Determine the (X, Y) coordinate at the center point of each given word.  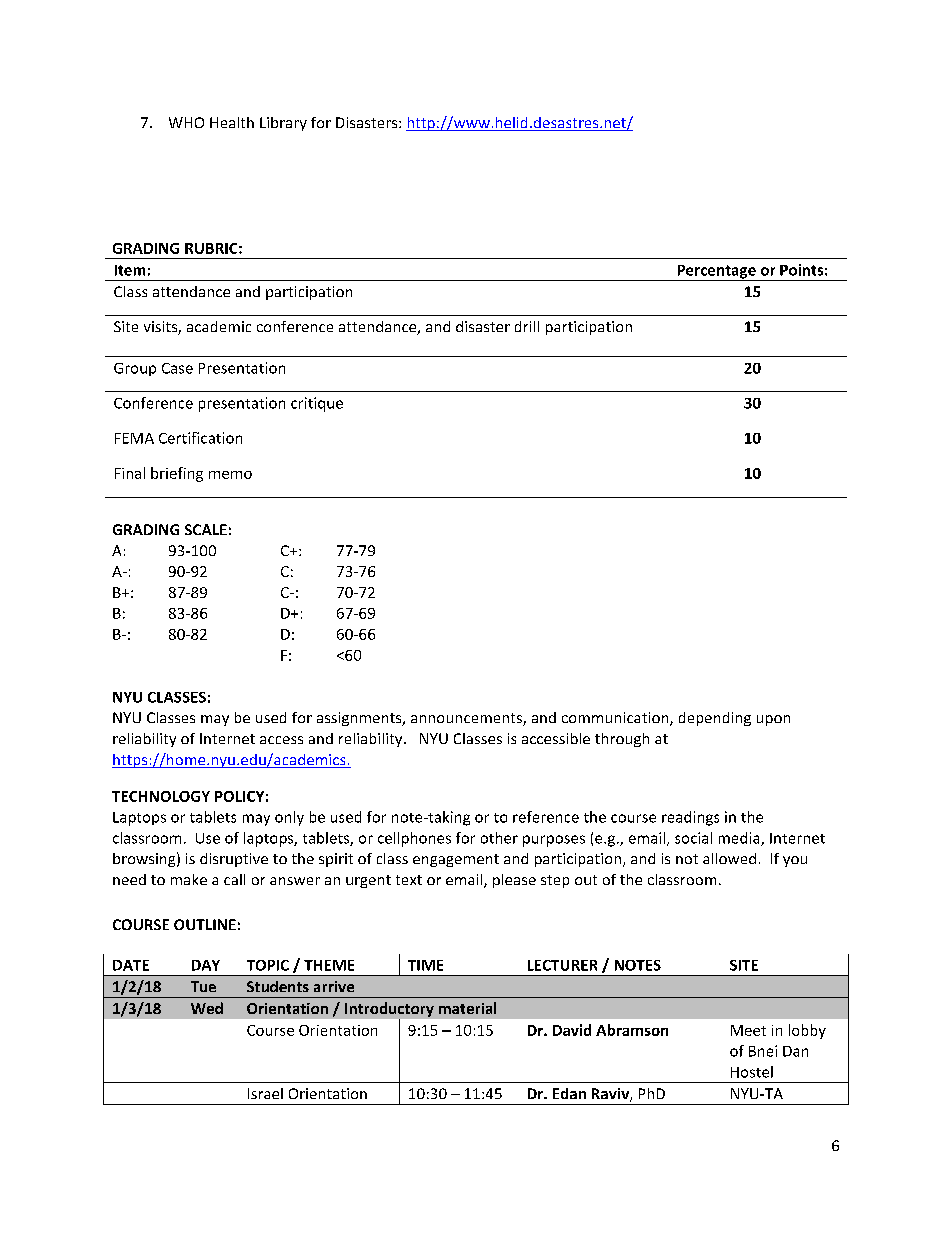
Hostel (752, 1072)
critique (317, 404)
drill (527, 326)
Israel (265, 1093)
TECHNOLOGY (161, 796)
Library (283, 124)
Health (232, 122)
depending (715, 719)
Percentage (716, 273)
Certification (200, 438)
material (467, 1008)
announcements (467, 719)
